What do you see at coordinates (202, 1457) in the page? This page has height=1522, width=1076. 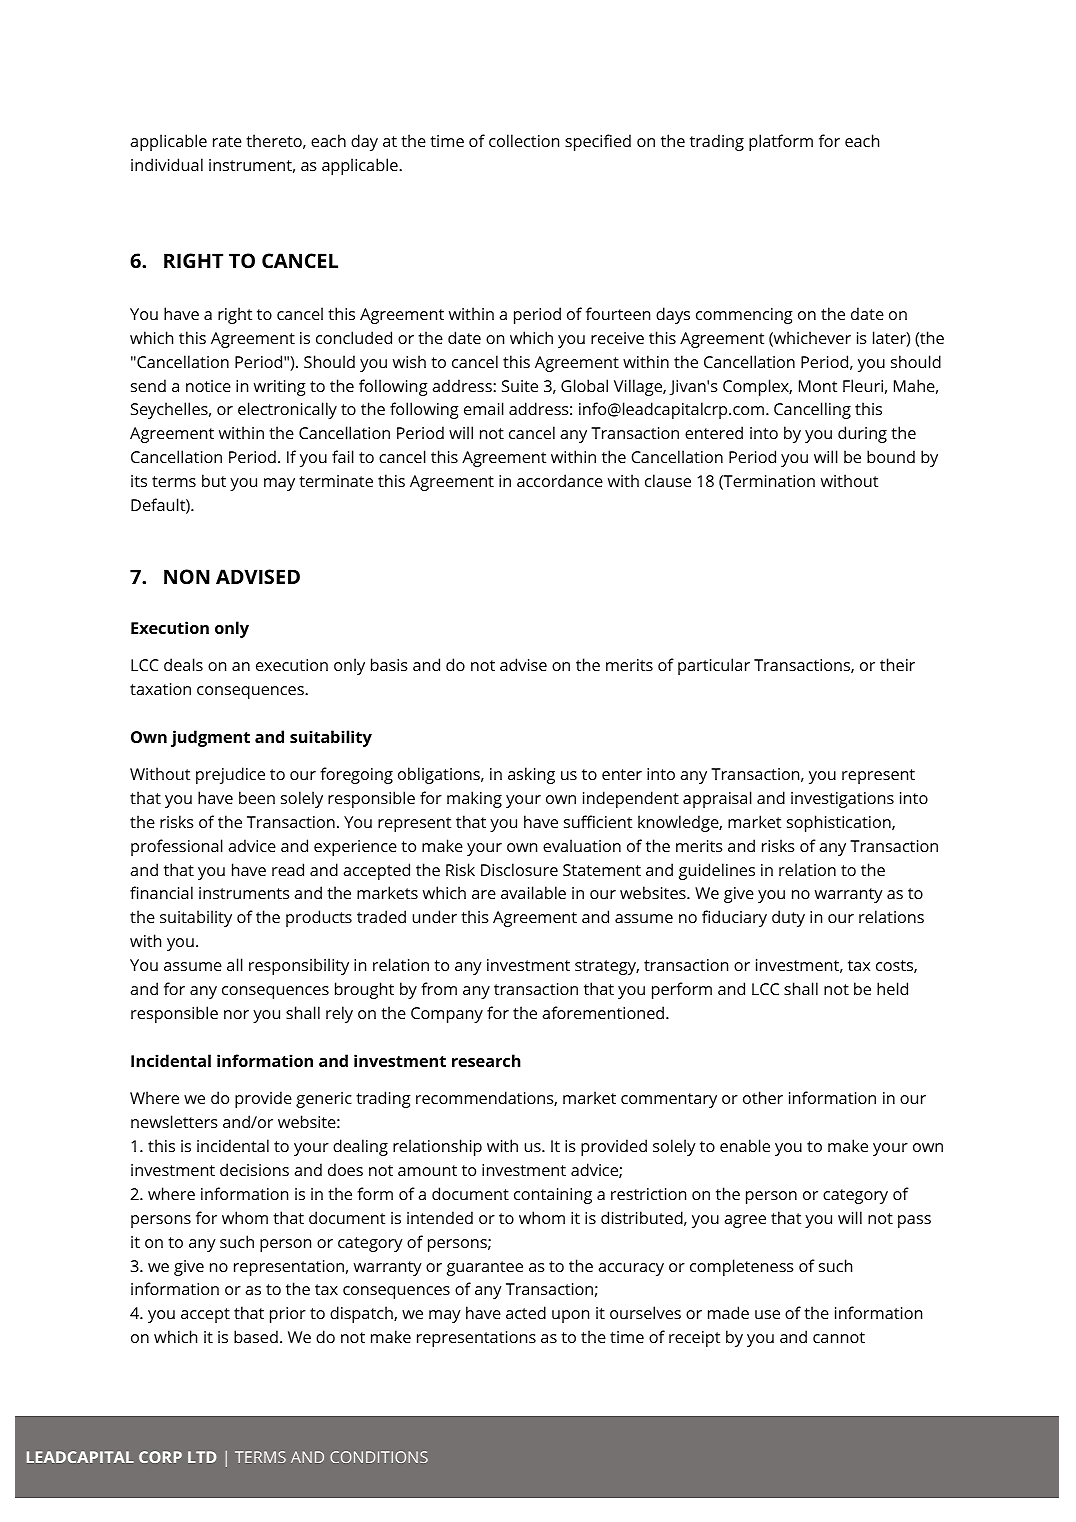 I see `LTD` at bounding box center [202, 1457].
